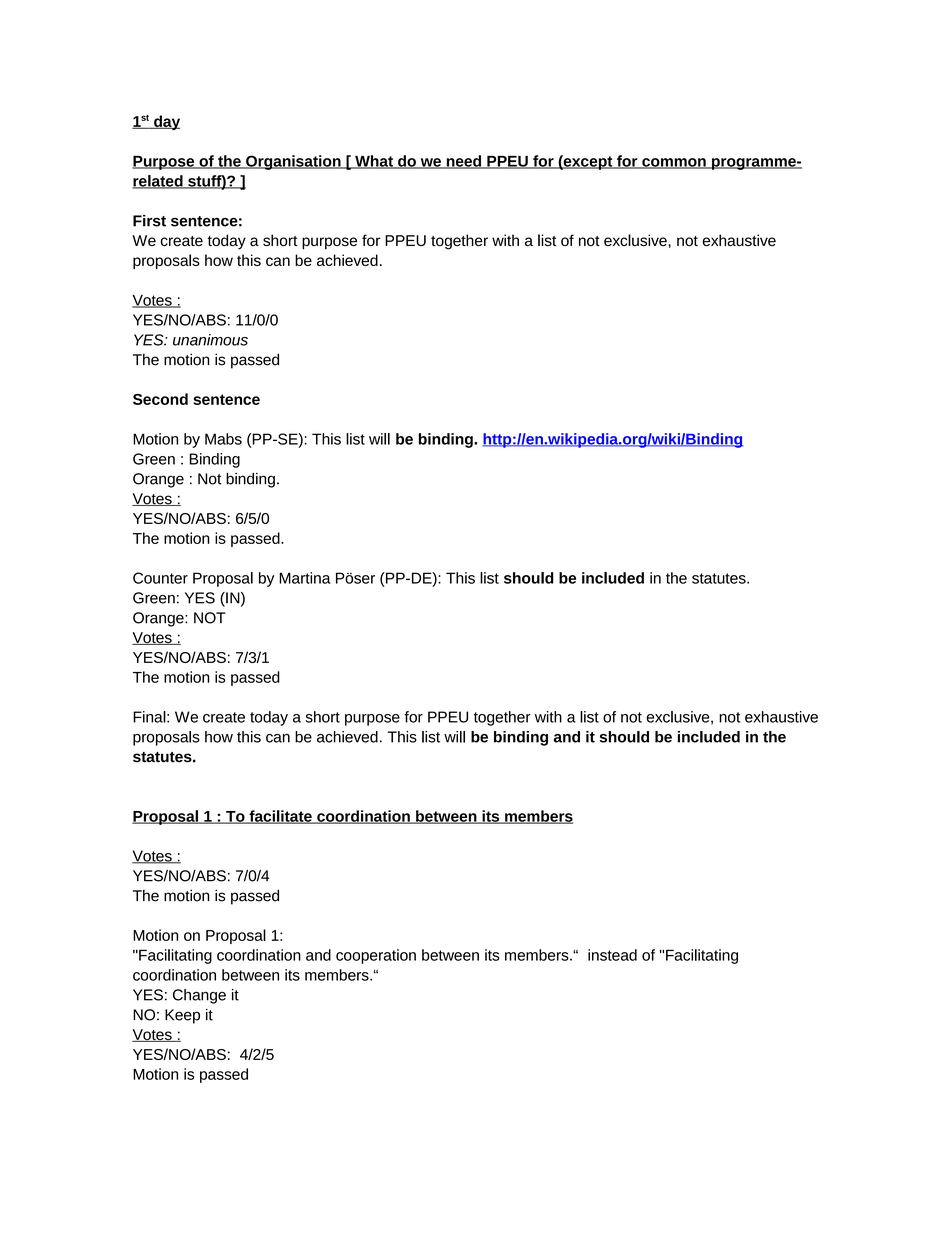 The width and height of the document is (952, 1233). What do you see at coordinates (376, 956) in the document?
I see `cooperation` at bounding box center [376, 956].
